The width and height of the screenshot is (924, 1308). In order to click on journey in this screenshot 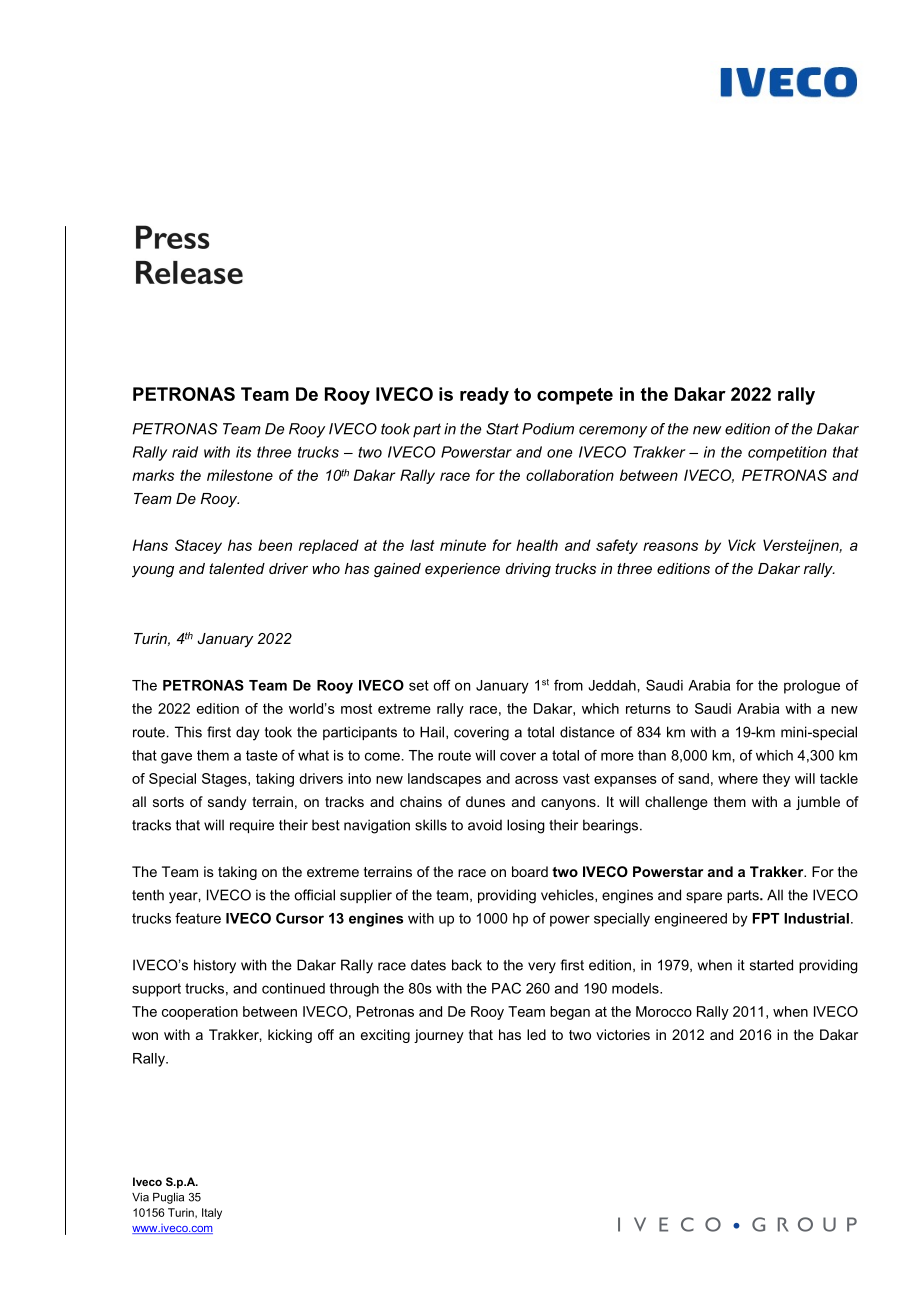, I will do `click(439, 1036)`.
